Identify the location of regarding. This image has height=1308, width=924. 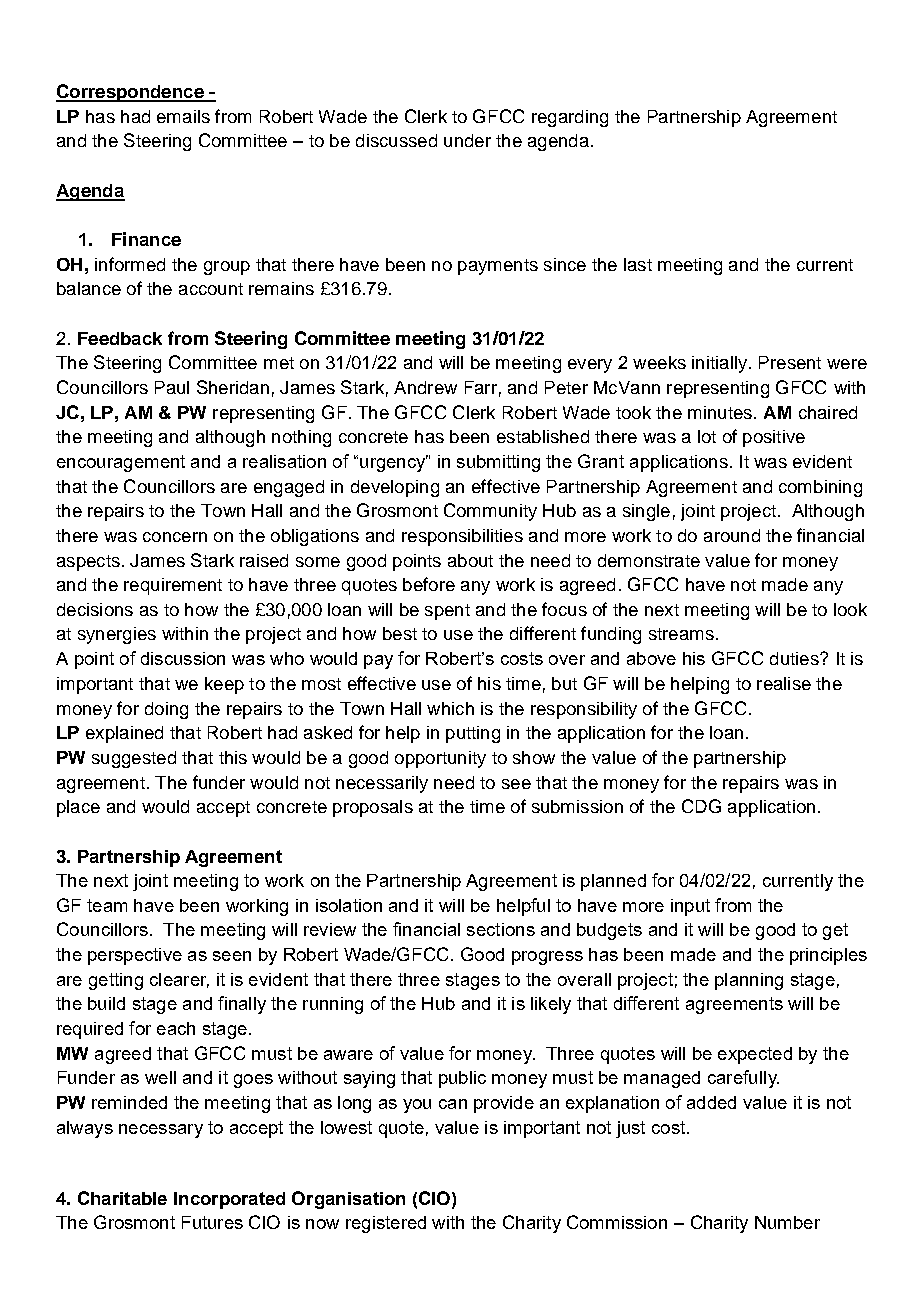
(570, 118).
